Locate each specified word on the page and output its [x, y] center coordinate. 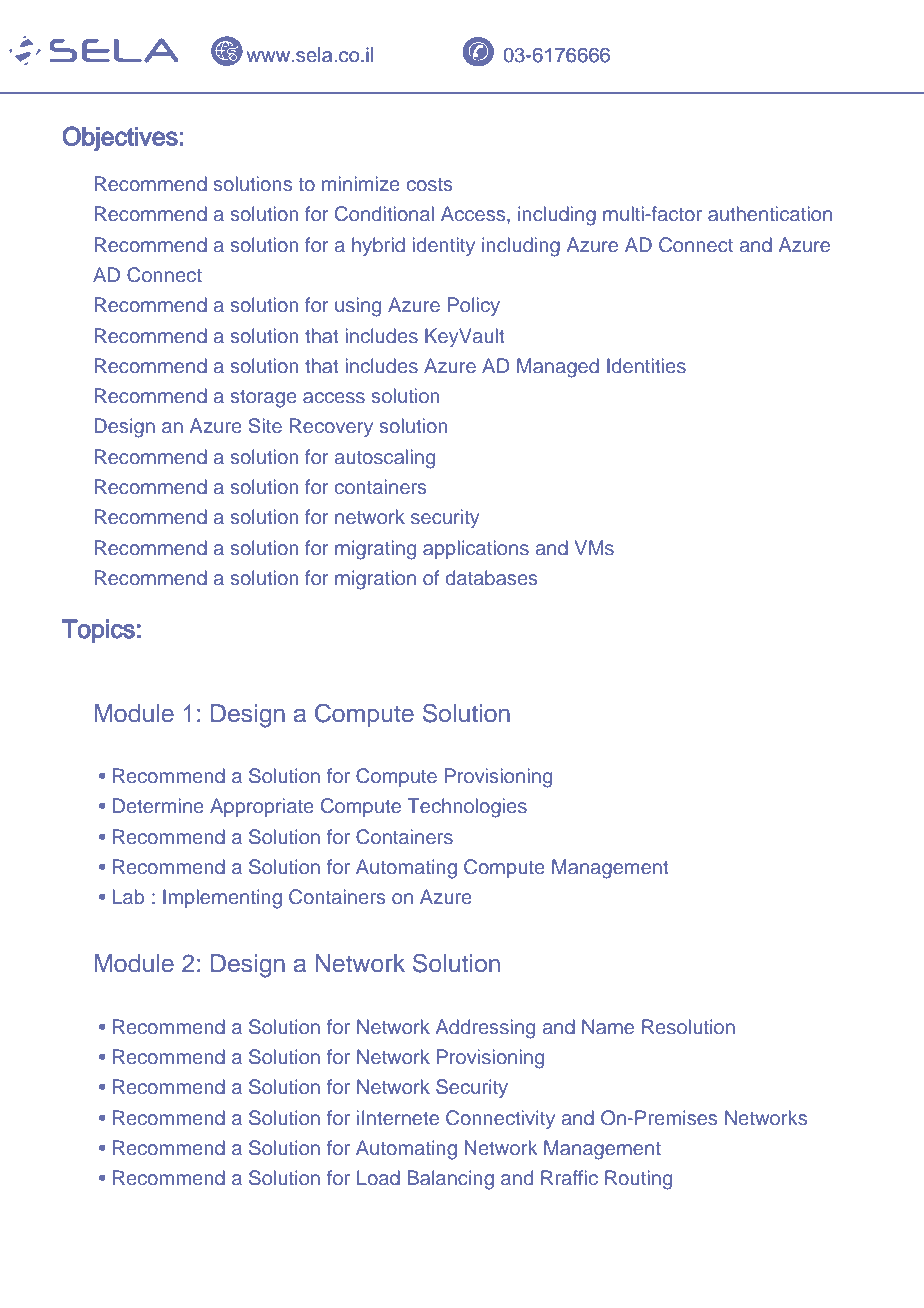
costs [430, 184]
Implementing [222, 899]
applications [476, 549]
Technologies [467, 808]
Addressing [485, 1029]
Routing [638, 1180]
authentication [770, 213]
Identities [646, 365]
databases [491, 577]
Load [378, 1177]
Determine [158, 805]
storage [264, 399]
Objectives [120, 138]
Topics [98, 631]
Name [608, 1026]
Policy [474, 306]
